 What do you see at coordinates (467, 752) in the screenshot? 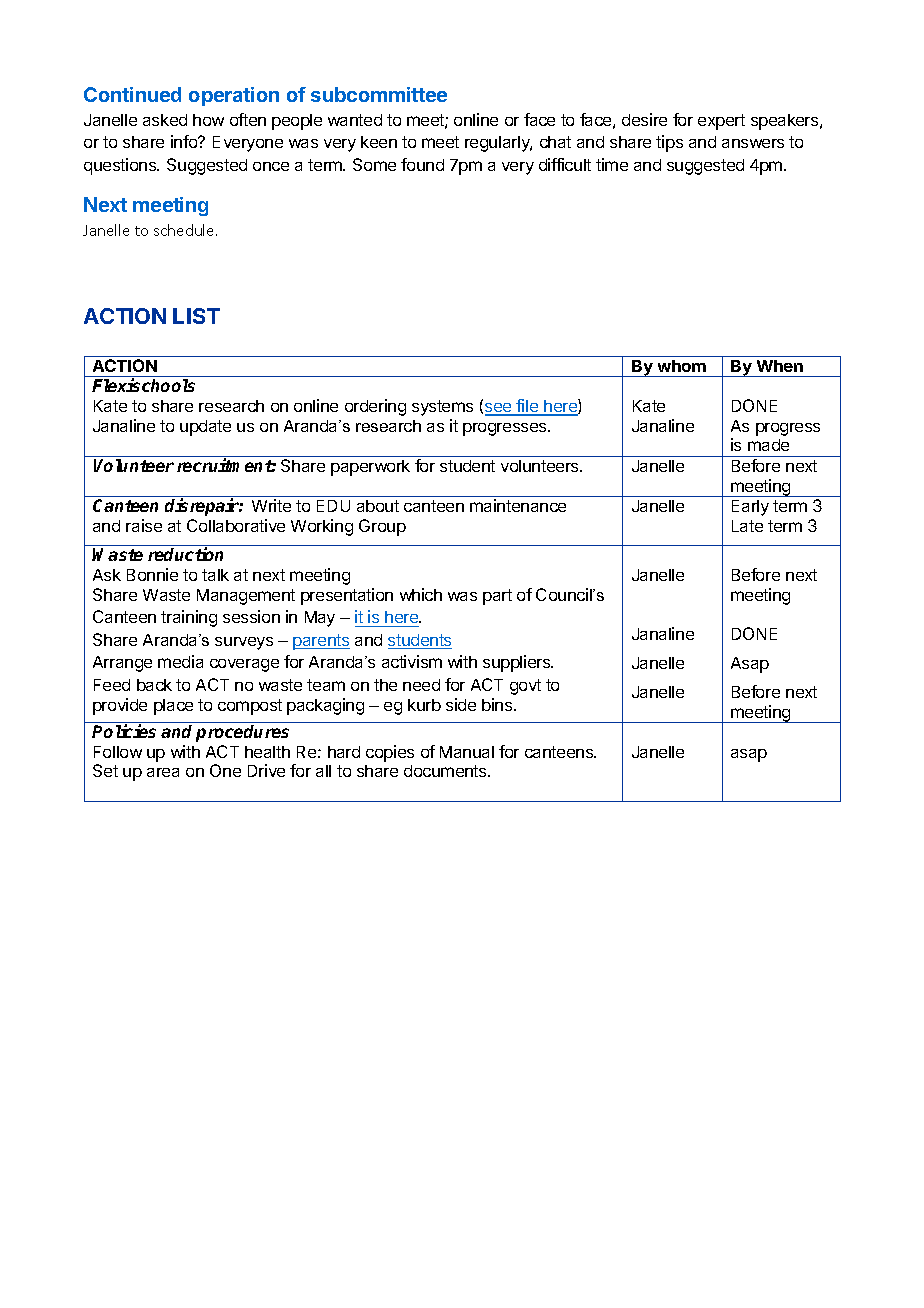
I see `Manual` at bounding box center [467, 752].
